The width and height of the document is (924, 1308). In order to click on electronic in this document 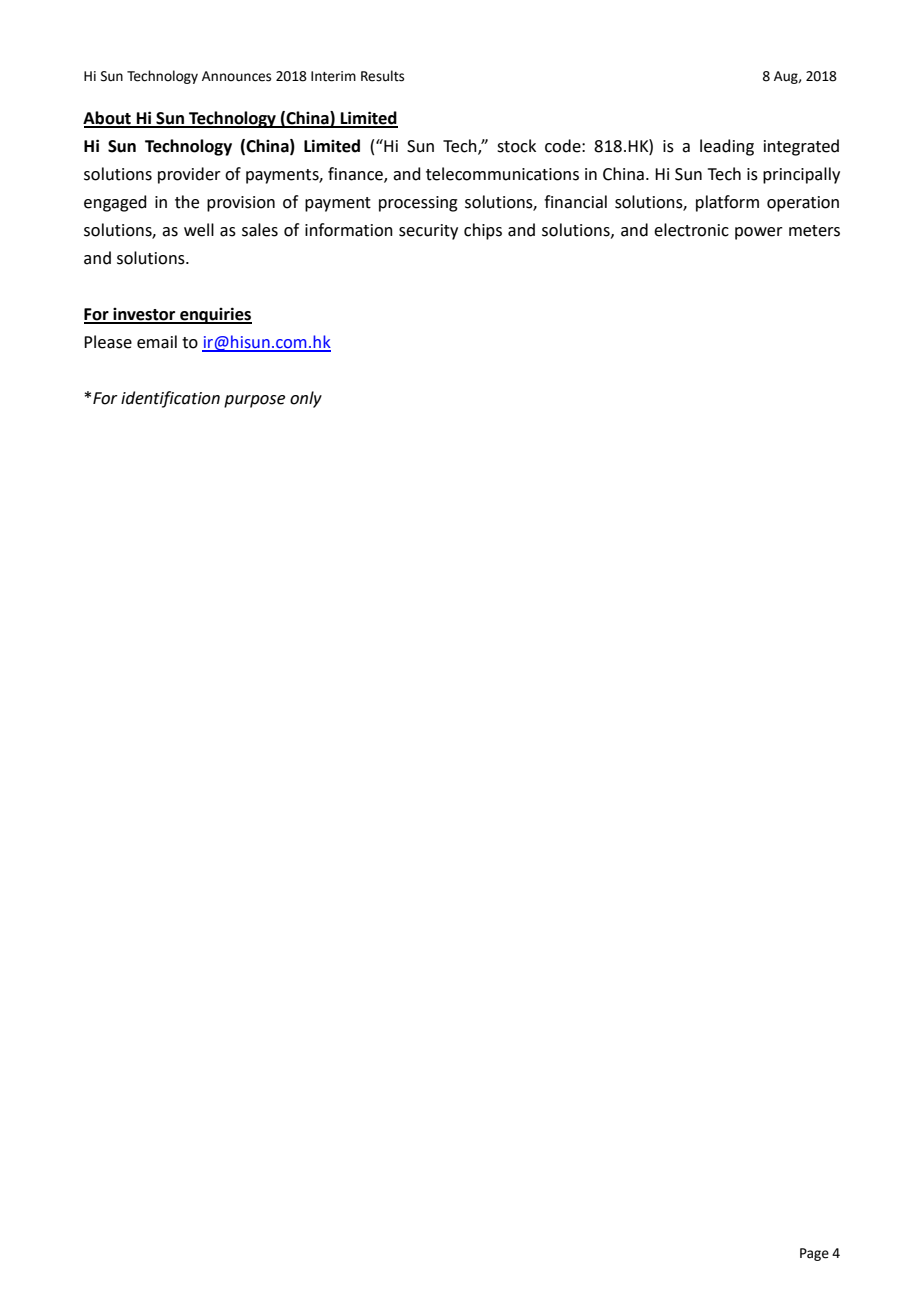, I will do `click(691, 230)`.
